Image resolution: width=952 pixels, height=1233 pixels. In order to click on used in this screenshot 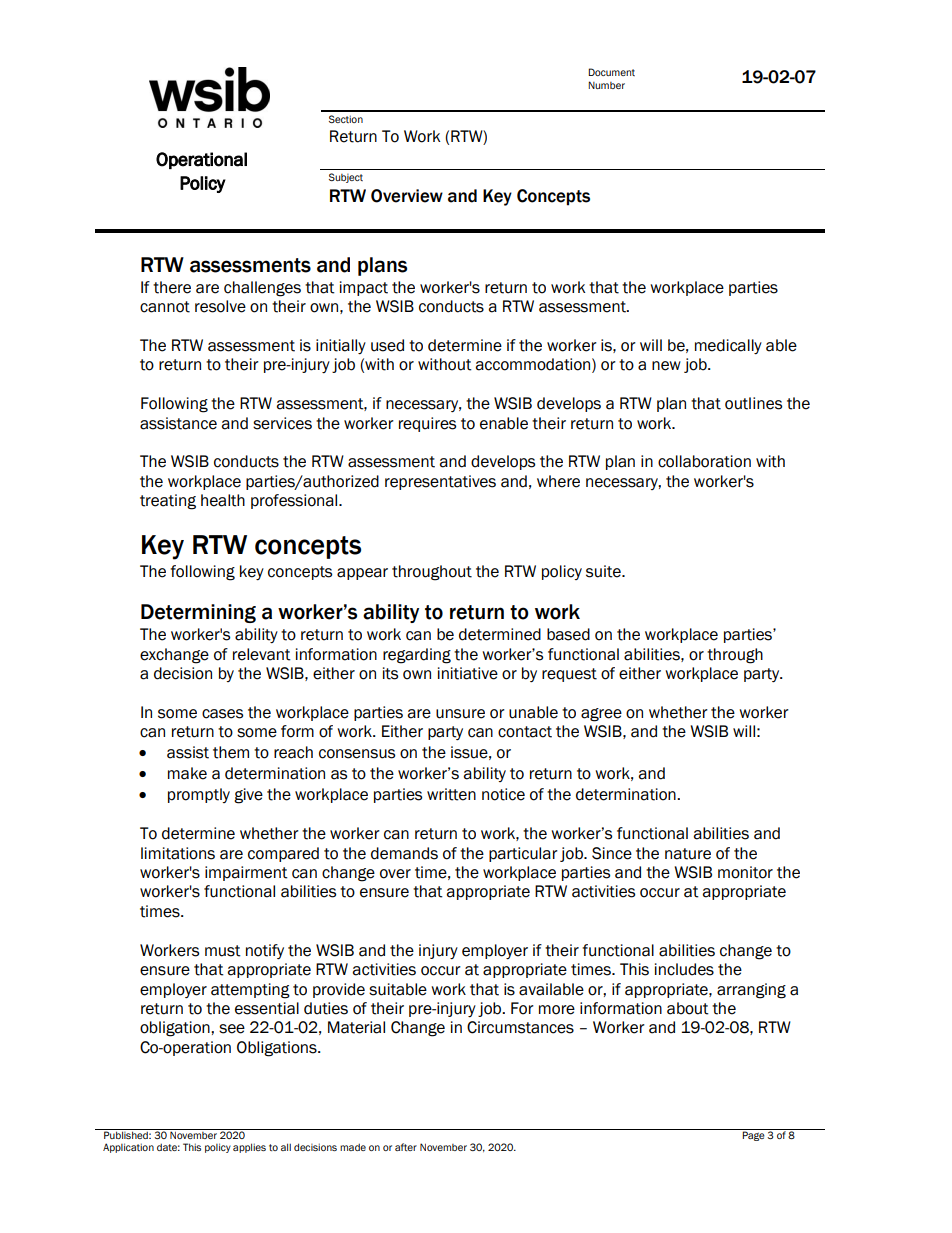, I will do `click(387, 345)`.
